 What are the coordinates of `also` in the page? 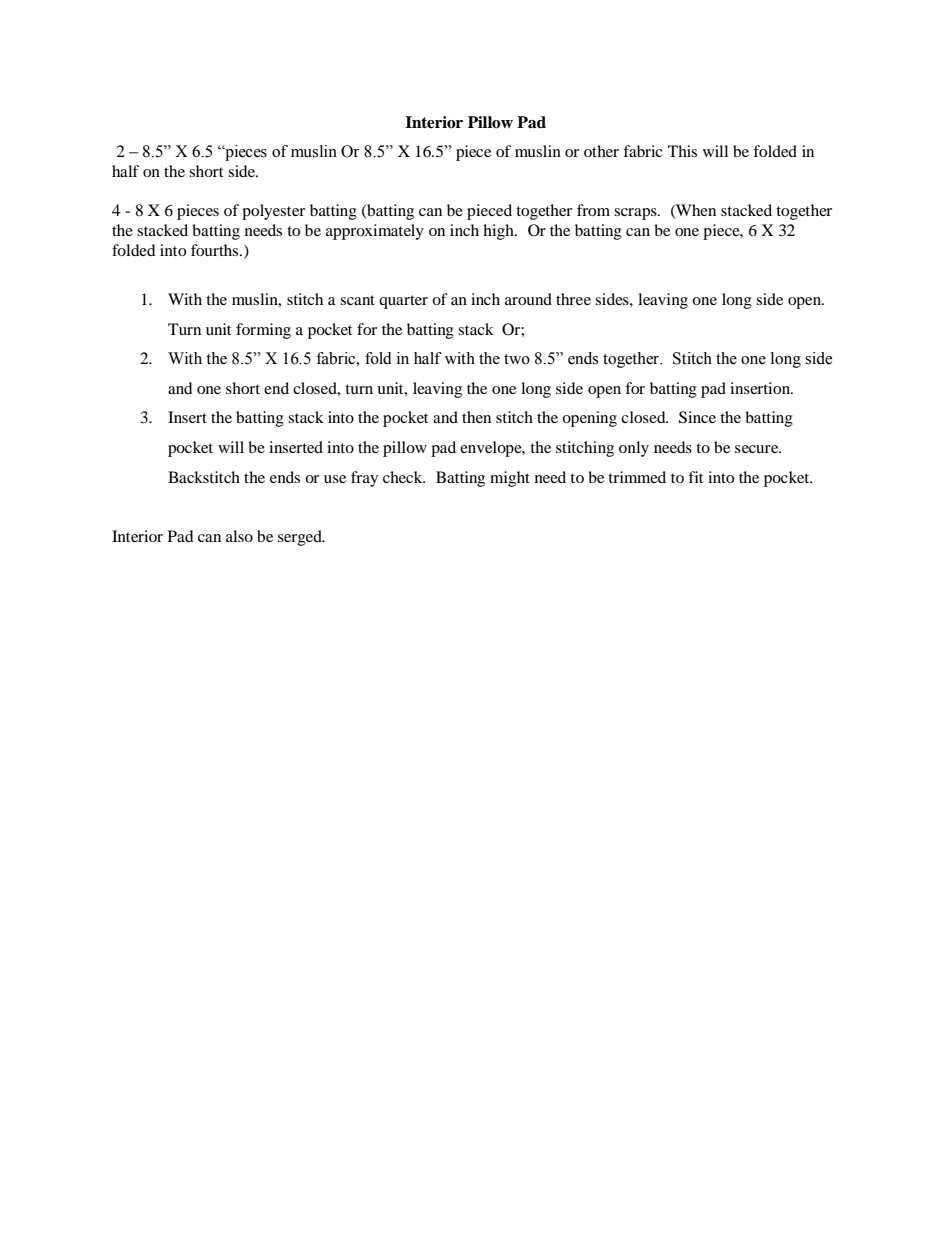 It's located at (239, 536).
